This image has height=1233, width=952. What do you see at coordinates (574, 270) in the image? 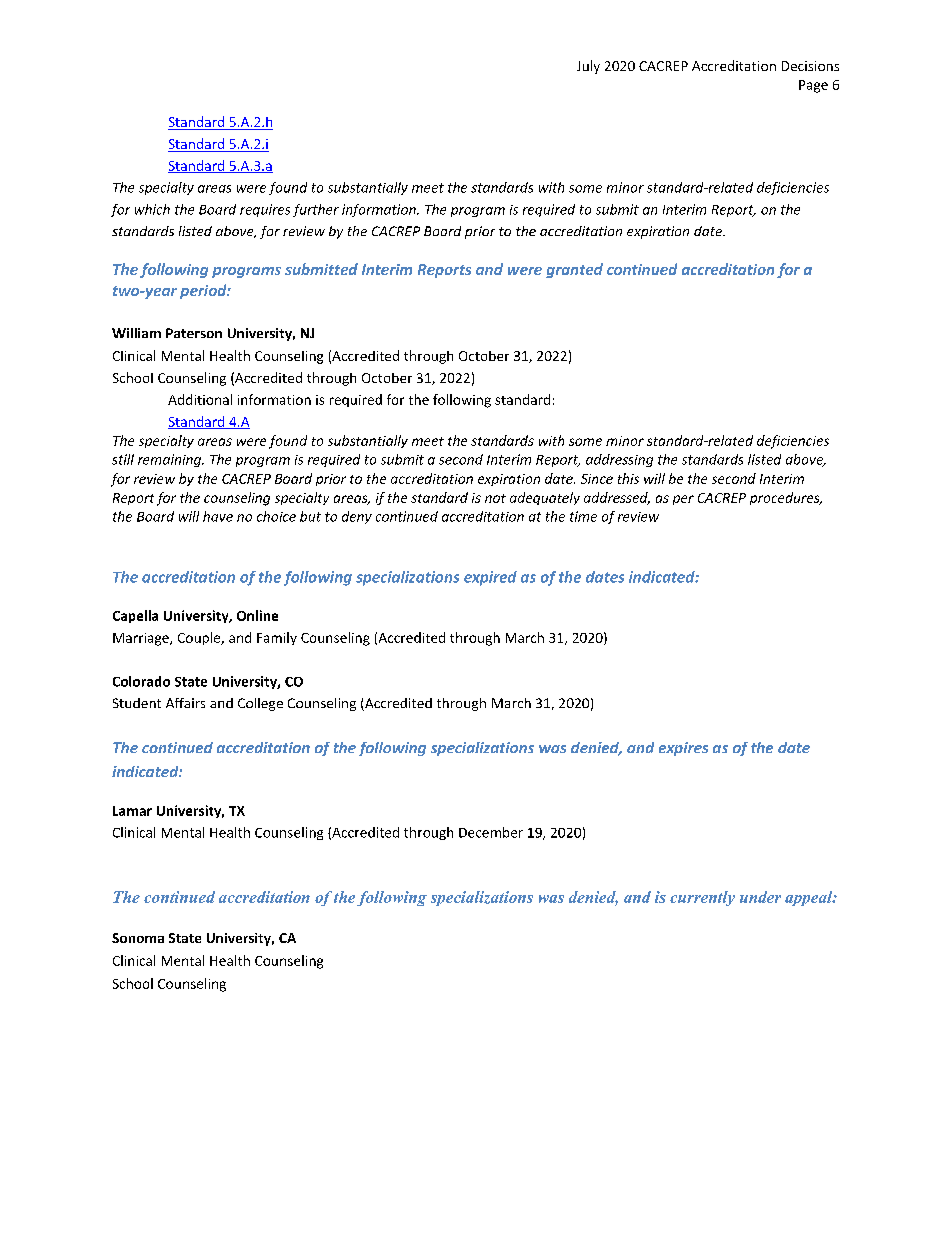
I see `granted` at bounding box center [574, 270].
